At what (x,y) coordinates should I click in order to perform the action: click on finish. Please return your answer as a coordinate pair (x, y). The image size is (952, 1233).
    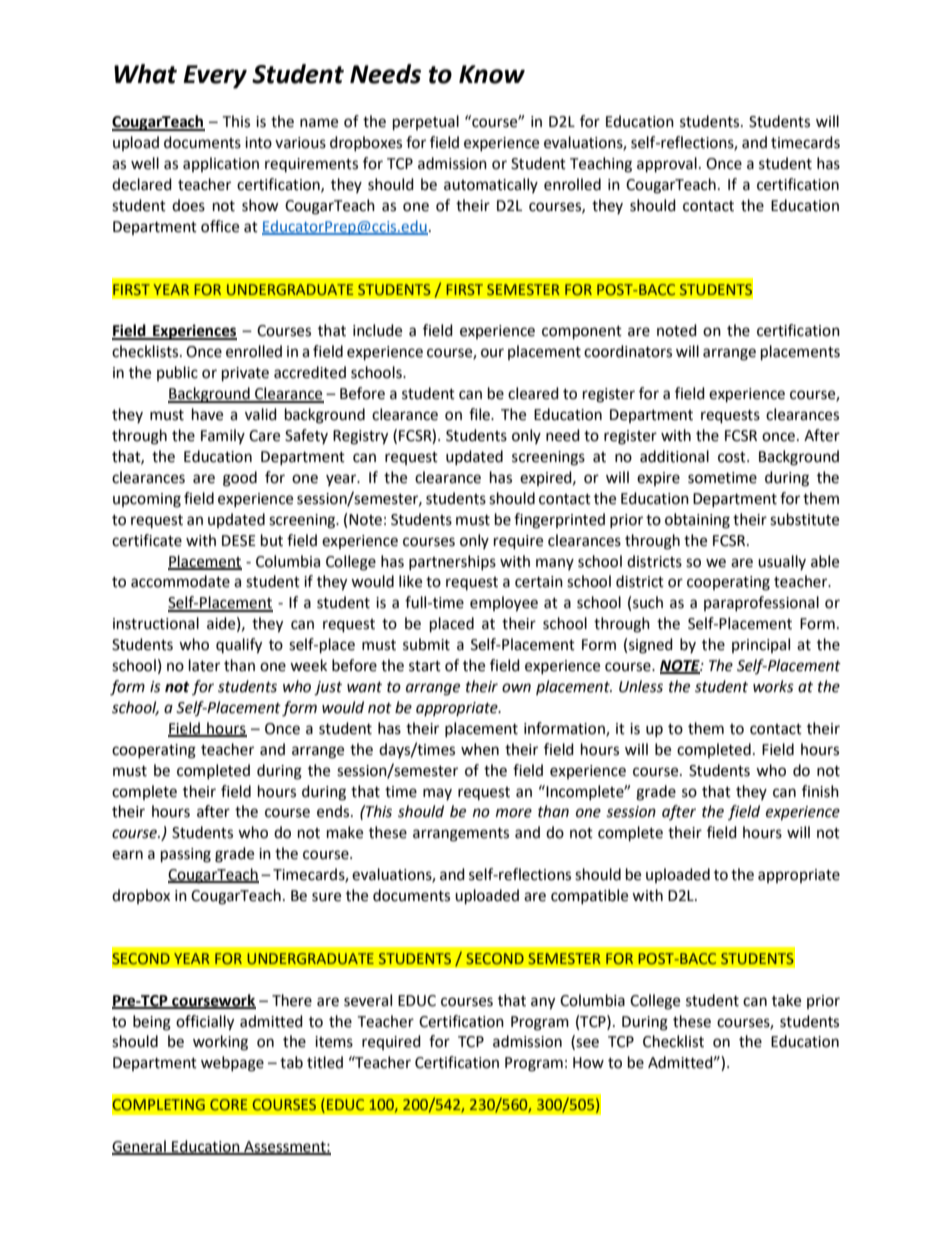
    Looking at the image, I should click on (820, 791).
